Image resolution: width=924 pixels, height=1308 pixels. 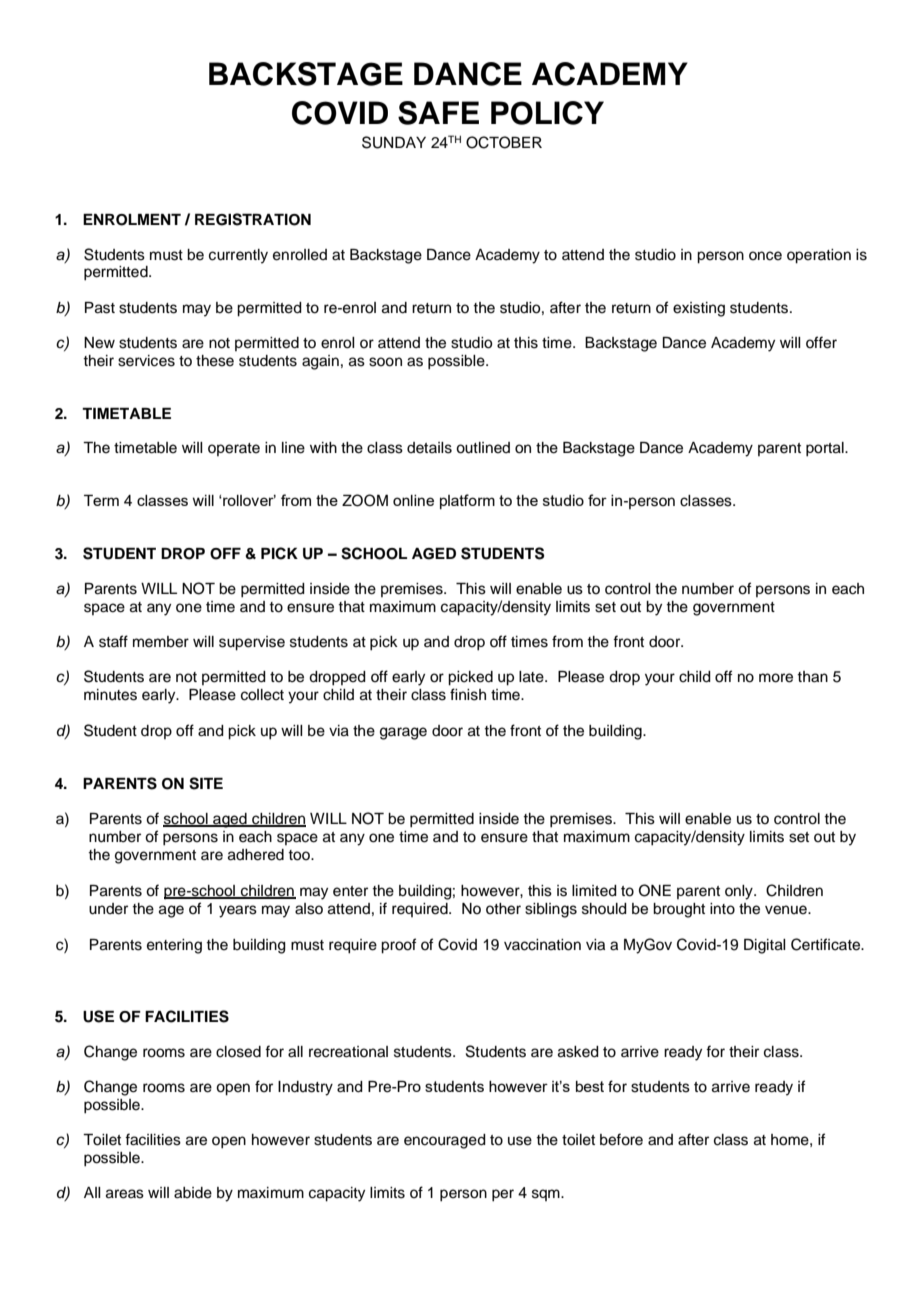 I want to click on portal, so click(x=826, y=449).
